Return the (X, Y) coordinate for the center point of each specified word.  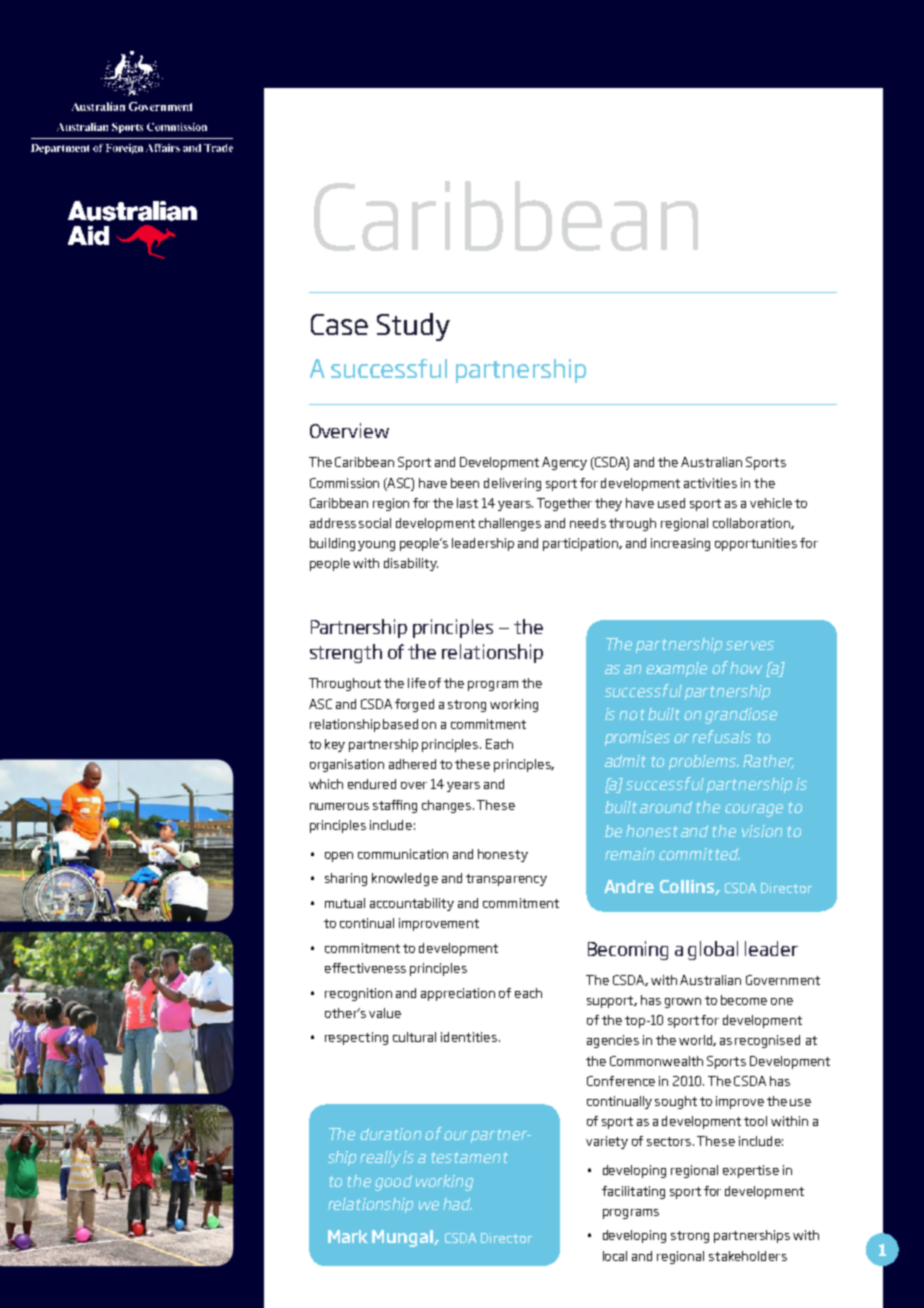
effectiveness (365, 968)
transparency (506, 880)
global (713, 950)
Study (413, 327)
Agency (564, 463)
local (615, 1256)
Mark (348, 1236)
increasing (680, 544)
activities (710, 483)
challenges (510, 524)
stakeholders (748, 1256)
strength (346, 653)
